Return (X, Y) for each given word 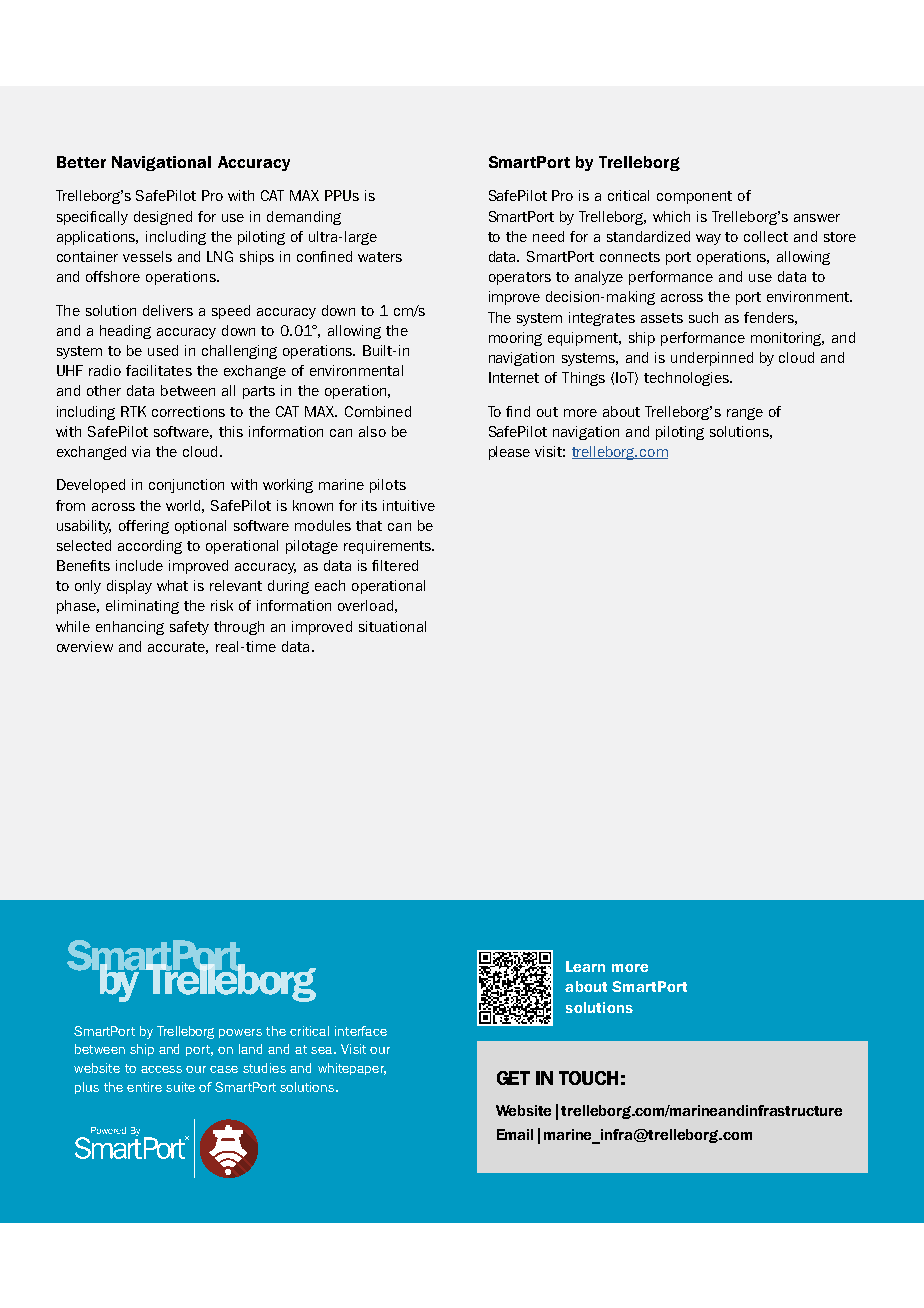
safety (189, 628)
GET (513, 1078)
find (518, 411)
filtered (395, 565)
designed (163, 218)
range (745, 414)
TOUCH (588, 1078)
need (548, 236)
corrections (188, 411)
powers (240, 1033)
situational (392, 626)
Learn (585, 966)
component (694, 197)
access (161, 1069)
